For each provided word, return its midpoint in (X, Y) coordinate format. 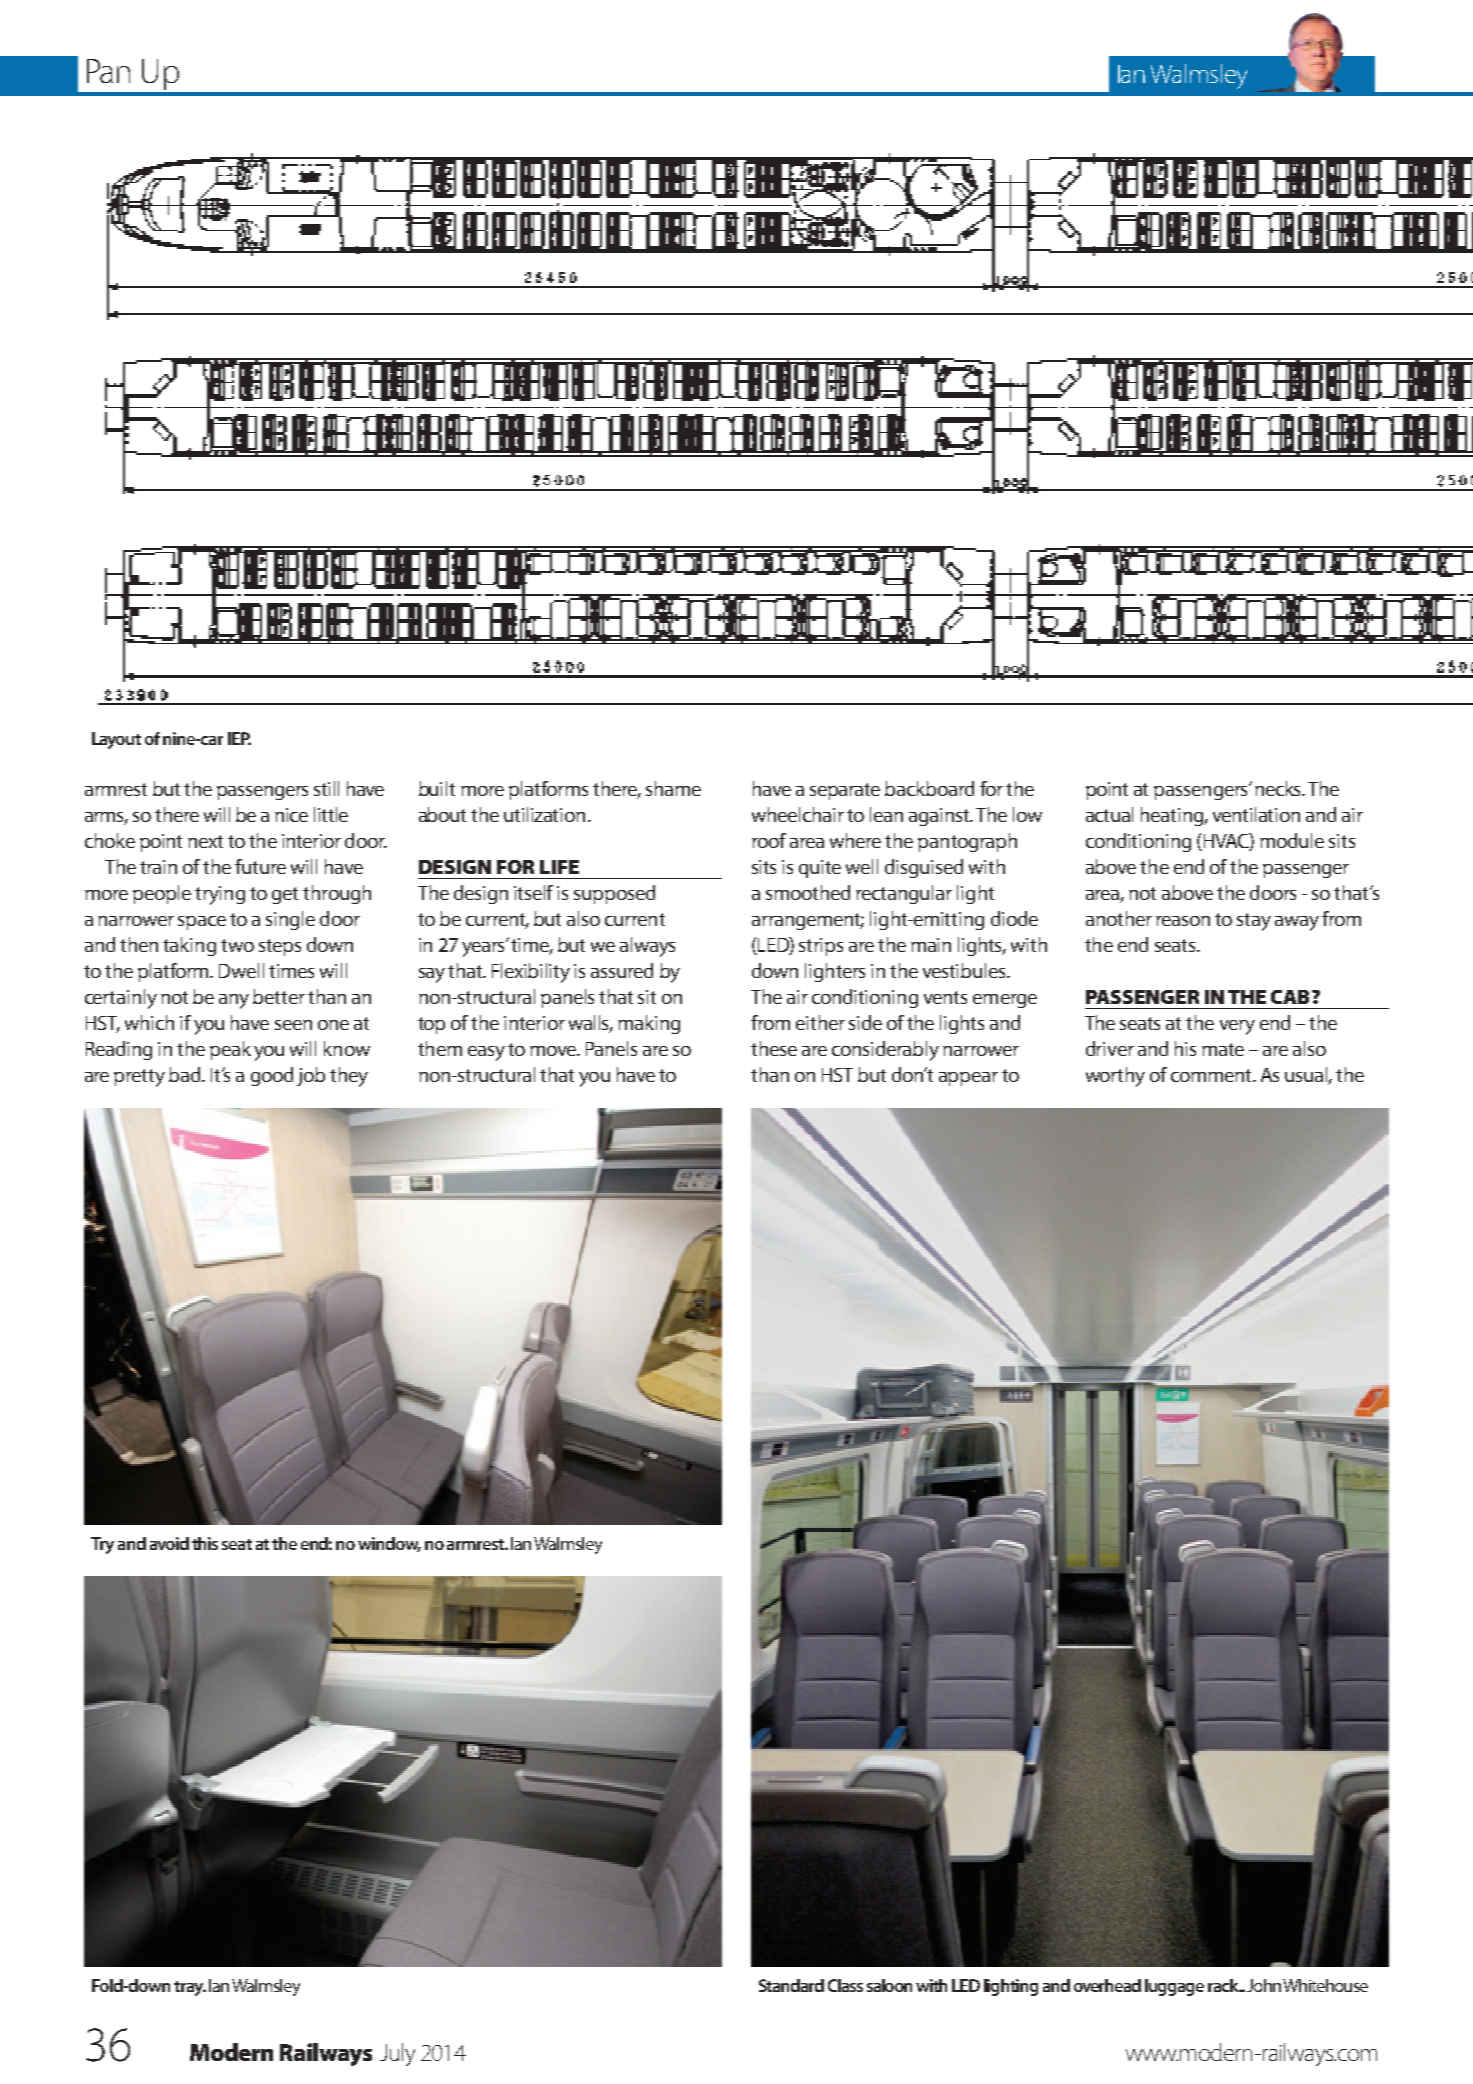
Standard (791, 1985)
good (272, 1076)
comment (1212, 1075)
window (389, 1544)
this (205, 1543)
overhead (1107, 1985)
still (326, 788)
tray (190, 1988)
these (774, 1048)
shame (673, 788)
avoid (169, 1543)
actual (1109, 814)
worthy (1115, 1077)
